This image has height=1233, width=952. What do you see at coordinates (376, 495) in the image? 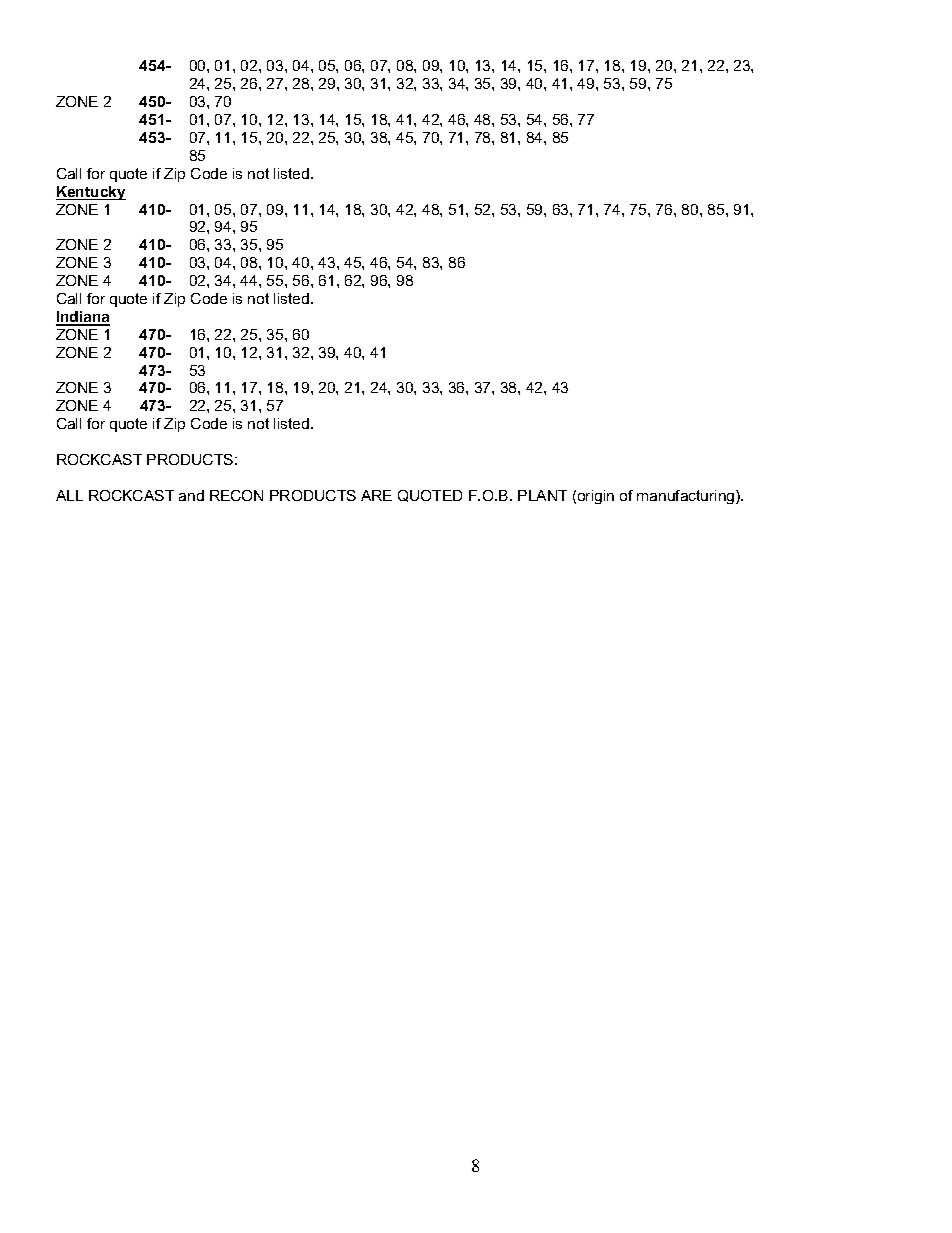
I see `ARE` at bounding box center [376, 495].
